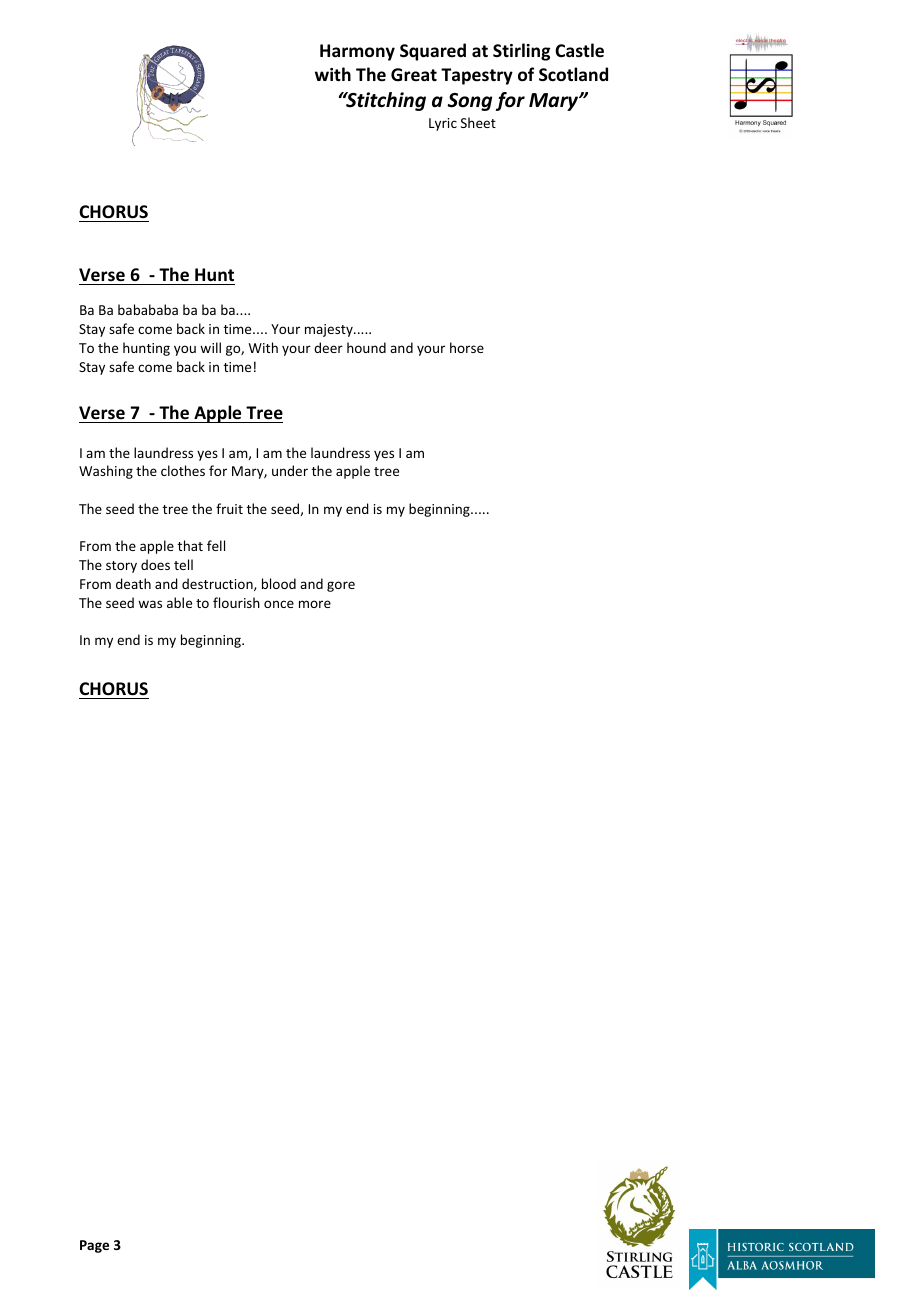 The height and width of the document is (1307, 924). I want to click on Harmony, so click(357, 52).
